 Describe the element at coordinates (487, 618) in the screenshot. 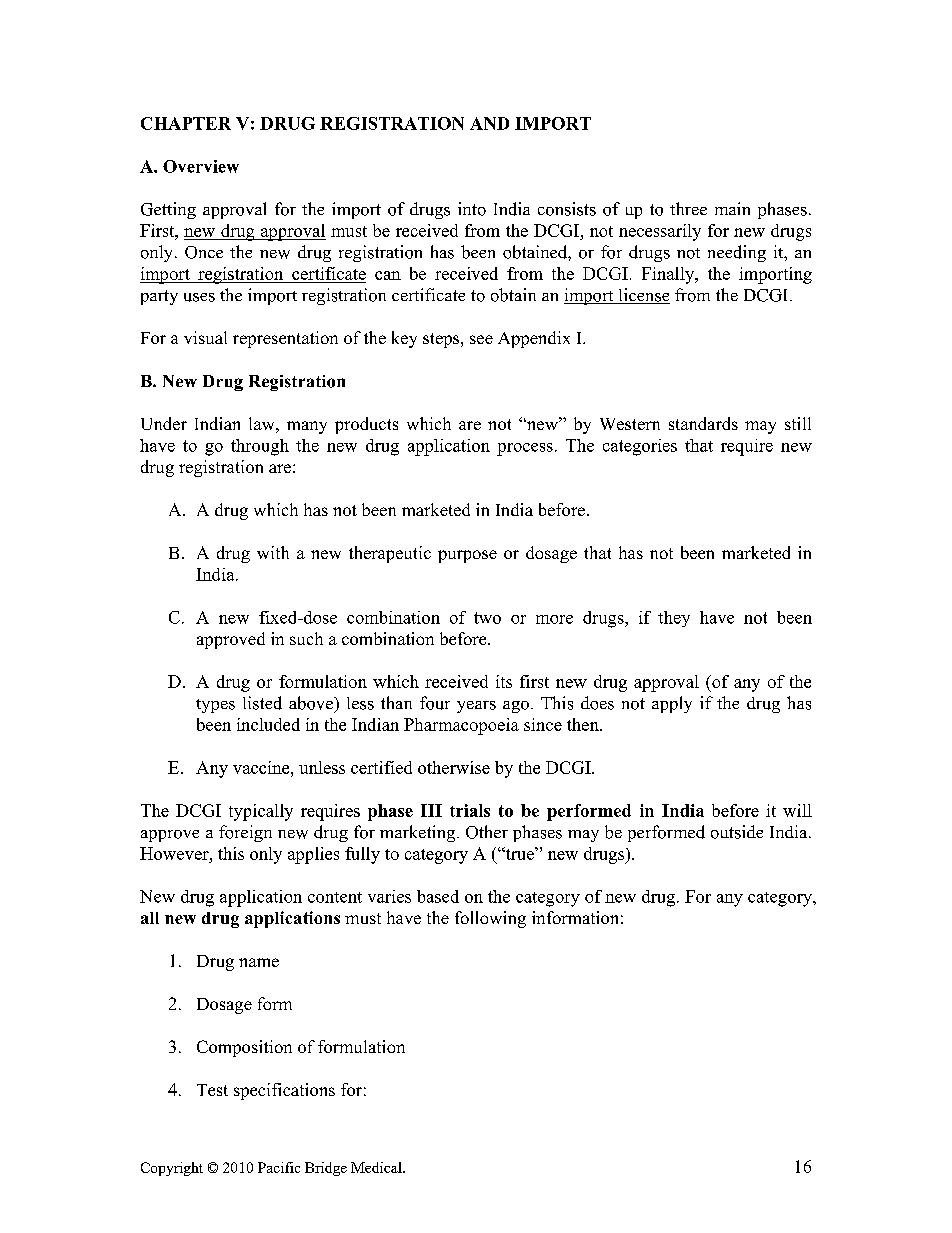

I see `two` at that location.
